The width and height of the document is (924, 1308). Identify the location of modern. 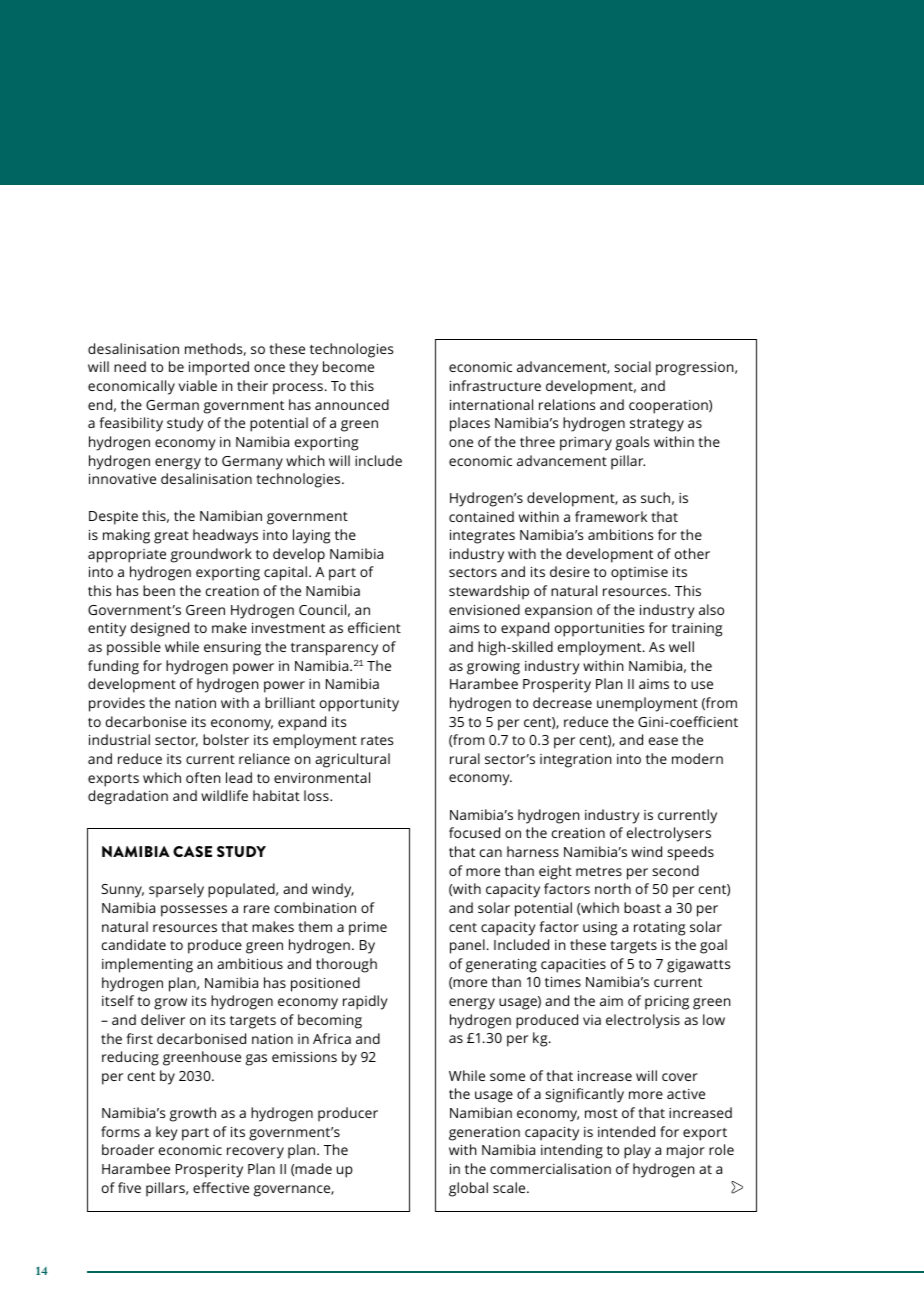
(697, 758).
